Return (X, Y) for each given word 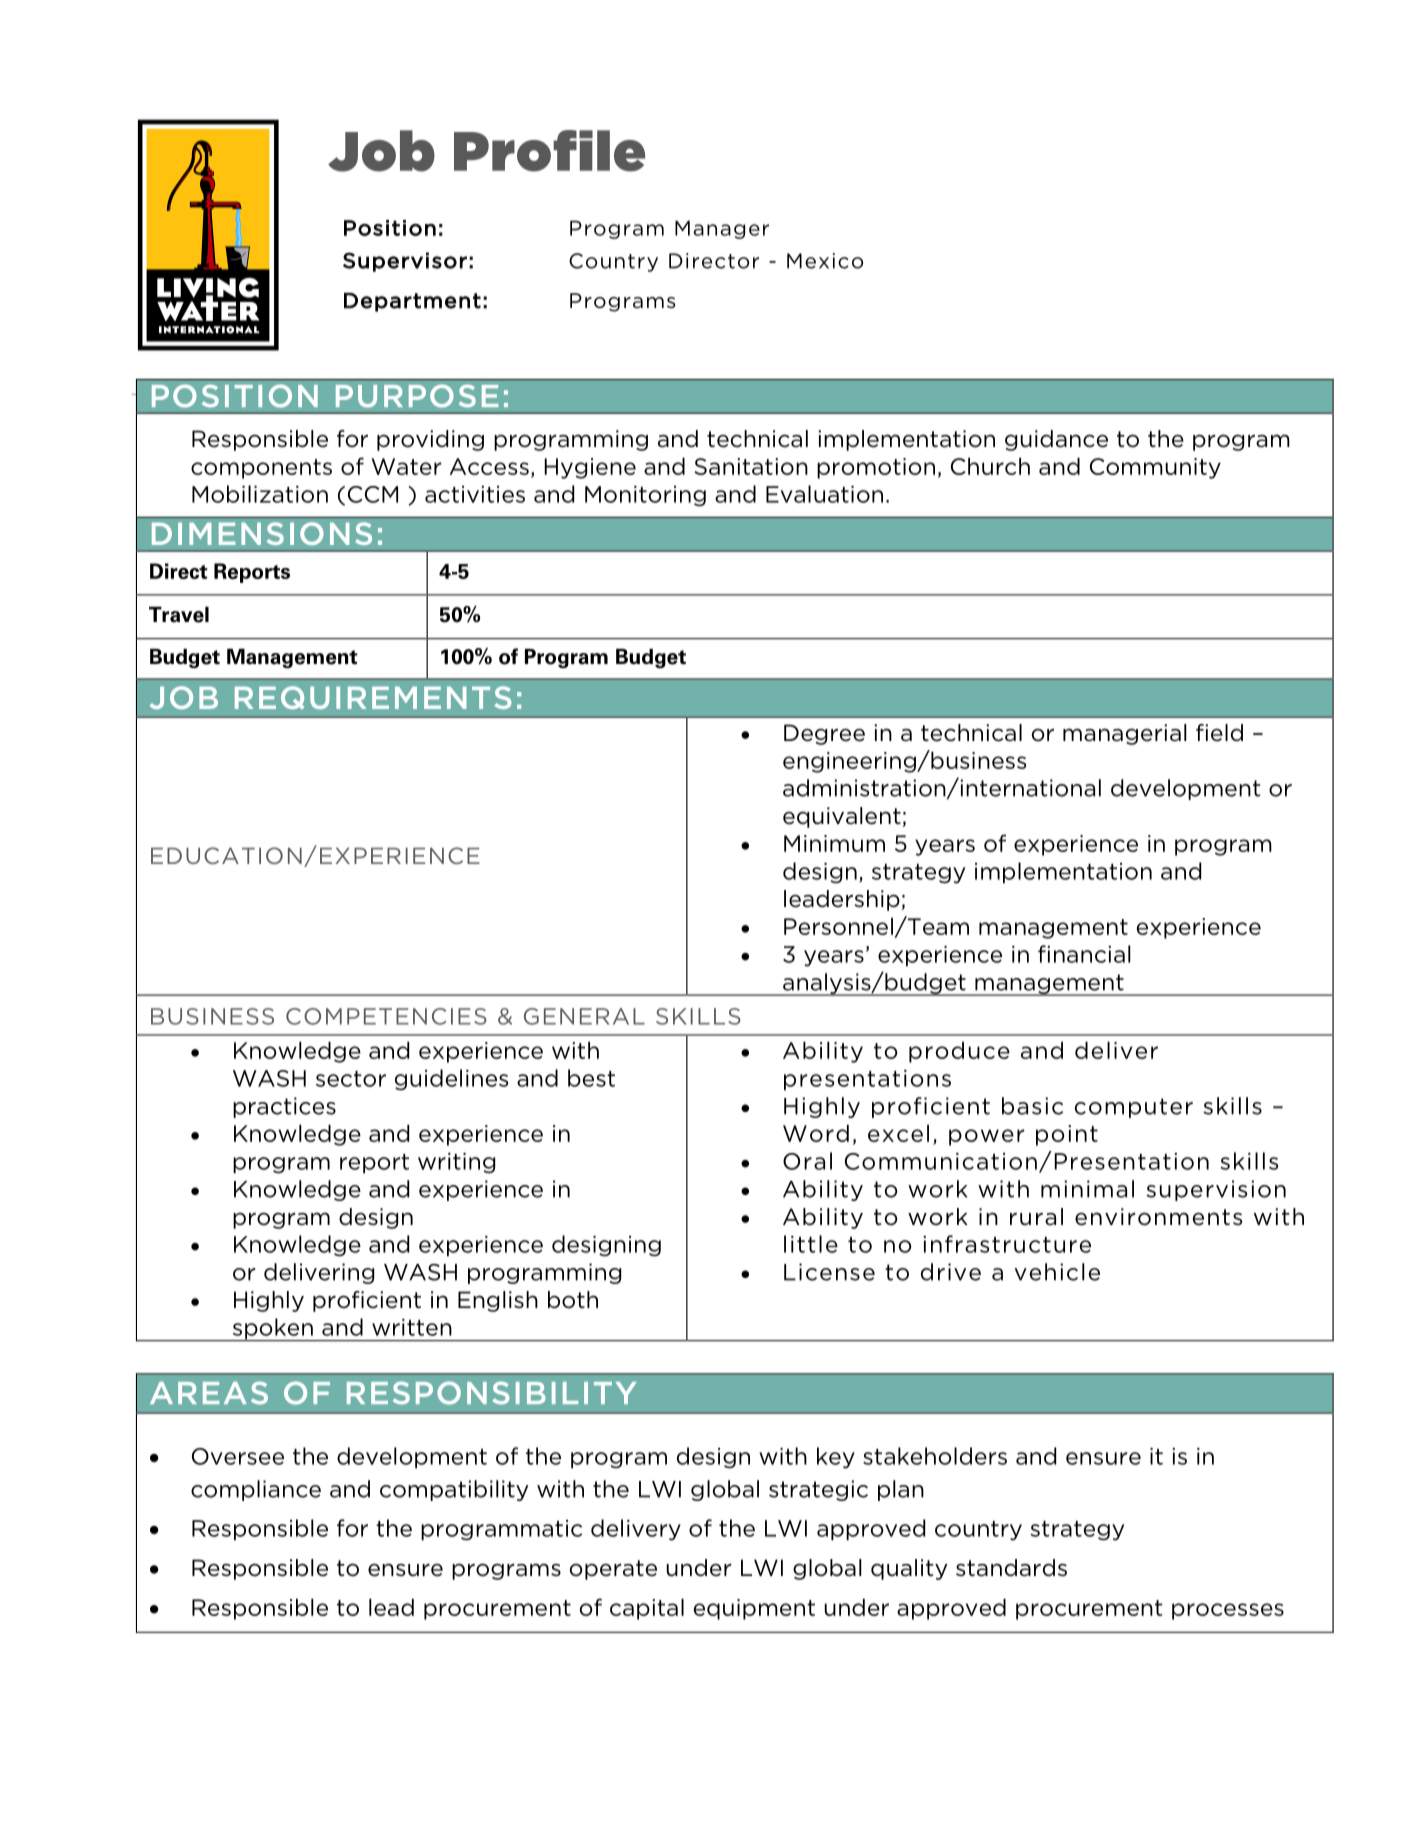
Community (1155, 468)
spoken (272, 1329)
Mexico (825, 261)
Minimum (834, 843)
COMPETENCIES (386, 1016)
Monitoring (645, 496)
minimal (1087, 1189)
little (811, 1244)
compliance (256, 1490)
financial (1084, 954)
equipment (754, 1609)
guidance (1056, 440)
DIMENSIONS (262, 533)
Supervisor (405, 262)
